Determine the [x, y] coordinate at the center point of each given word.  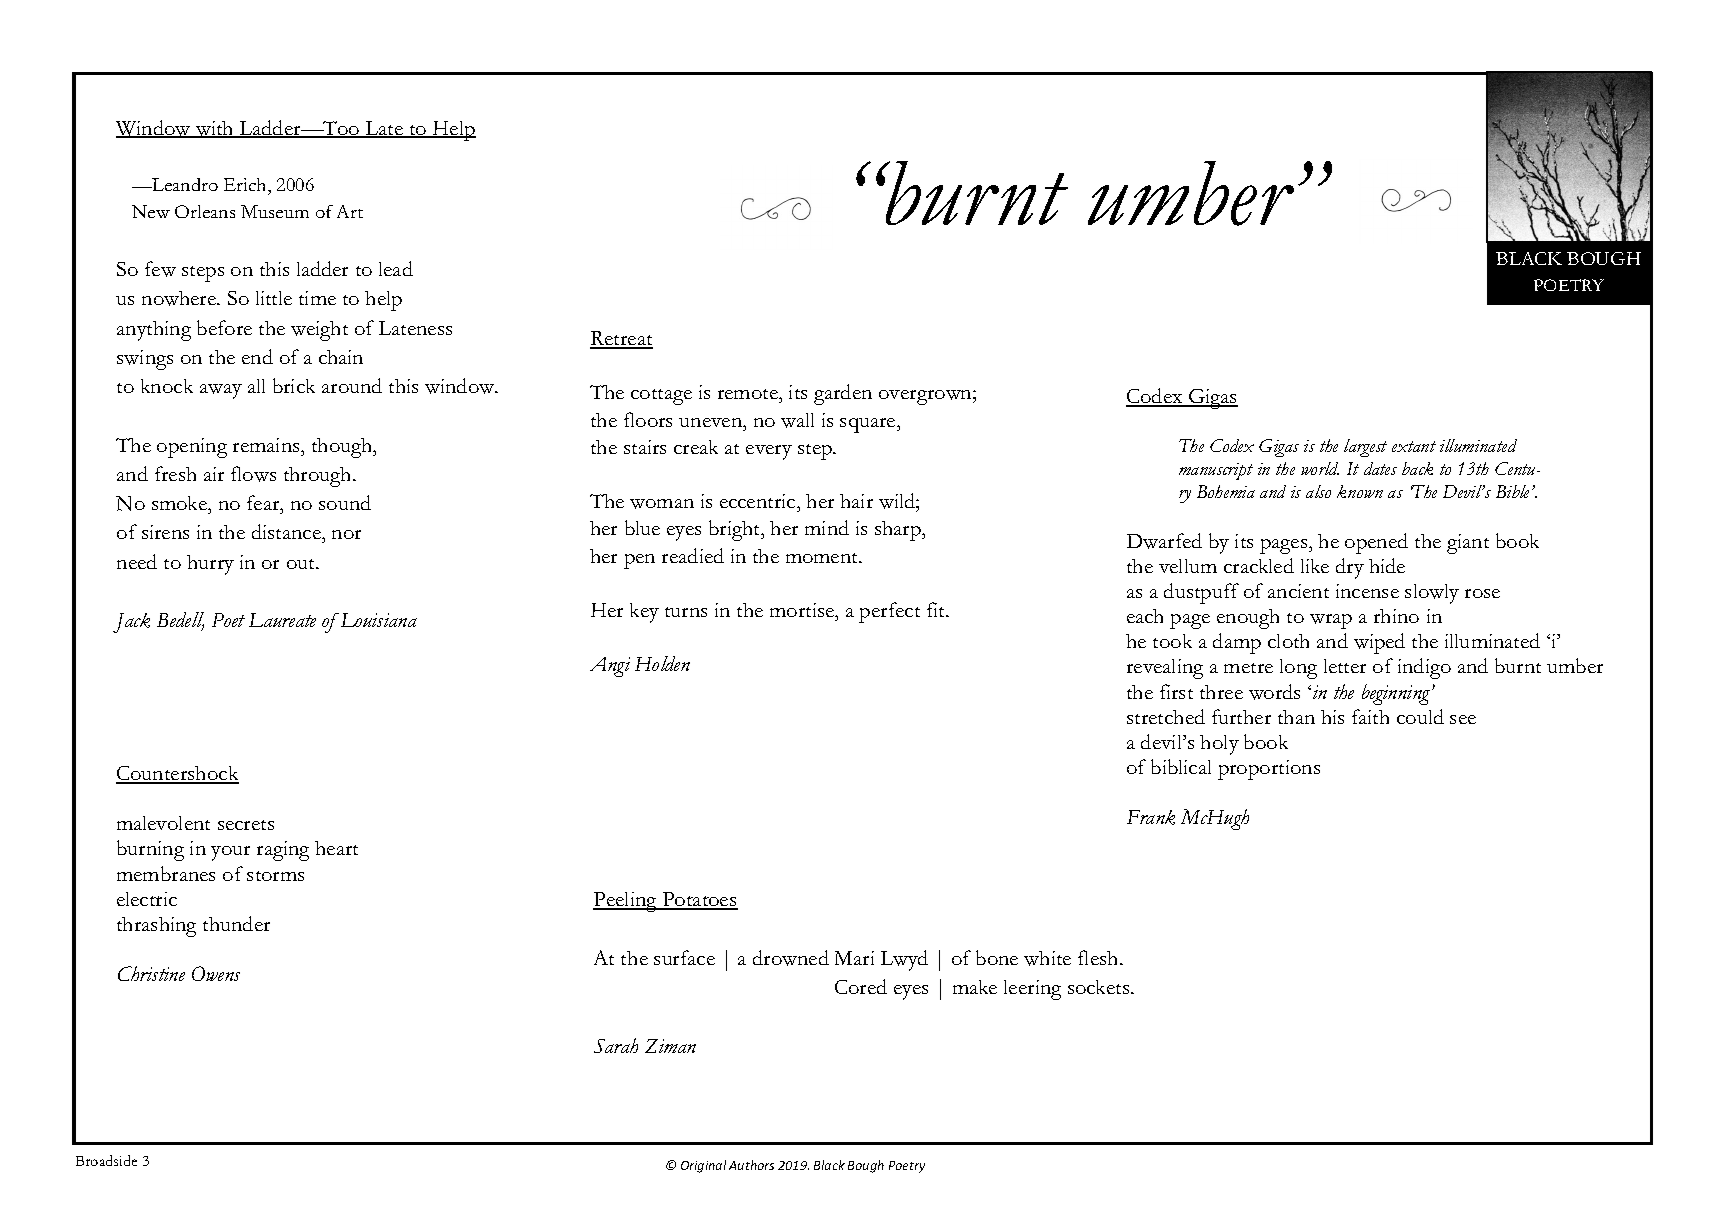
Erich [246, 186]
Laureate [282, 620]
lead [396, 268]
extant [1414, 446]
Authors [751, 1165]
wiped [1379, 643]
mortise [803, 610]
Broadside [106, 1160]
